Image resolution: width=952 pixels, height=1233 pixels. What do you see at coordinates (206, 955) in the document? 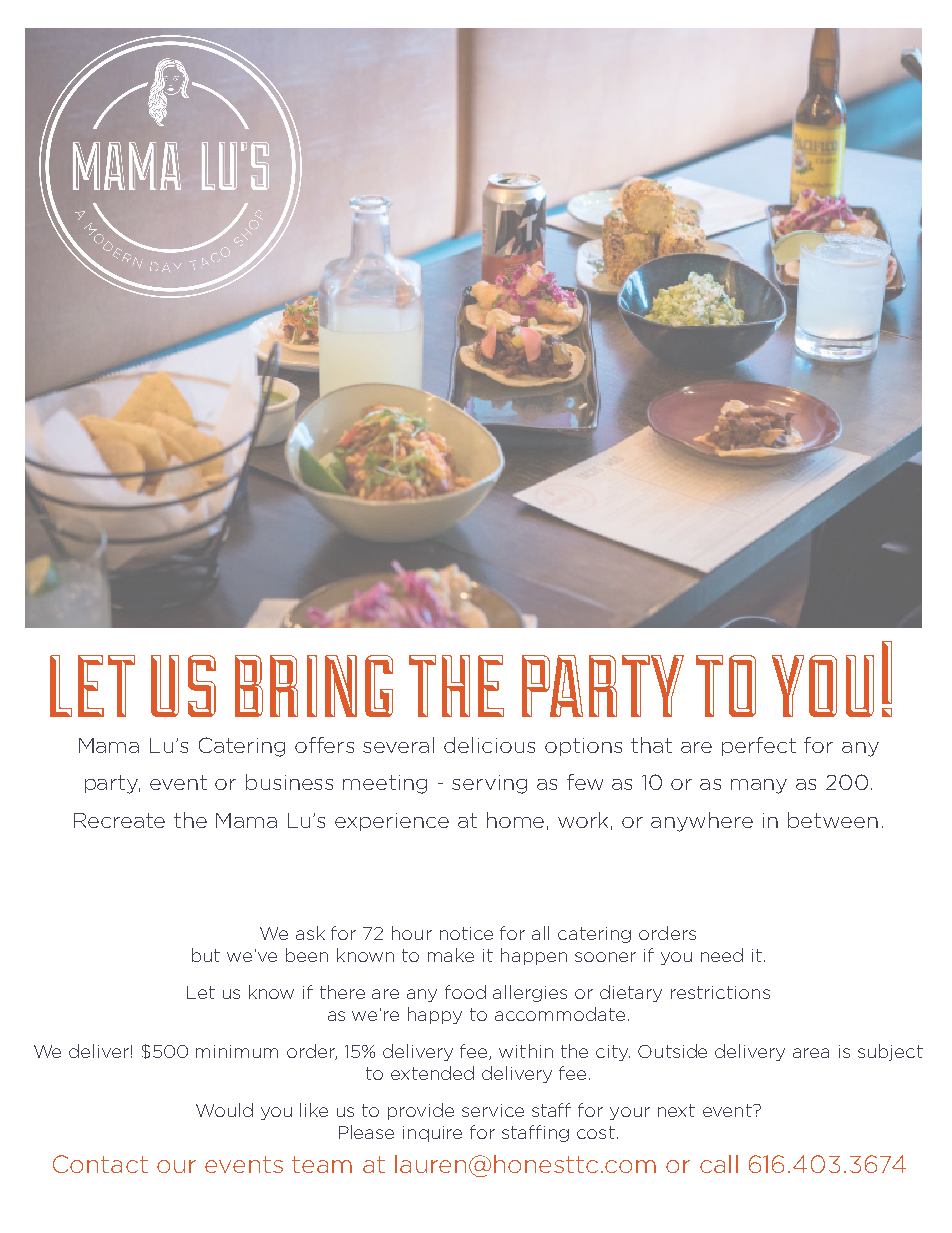
I see `but` at bounding box center [206, 955].
